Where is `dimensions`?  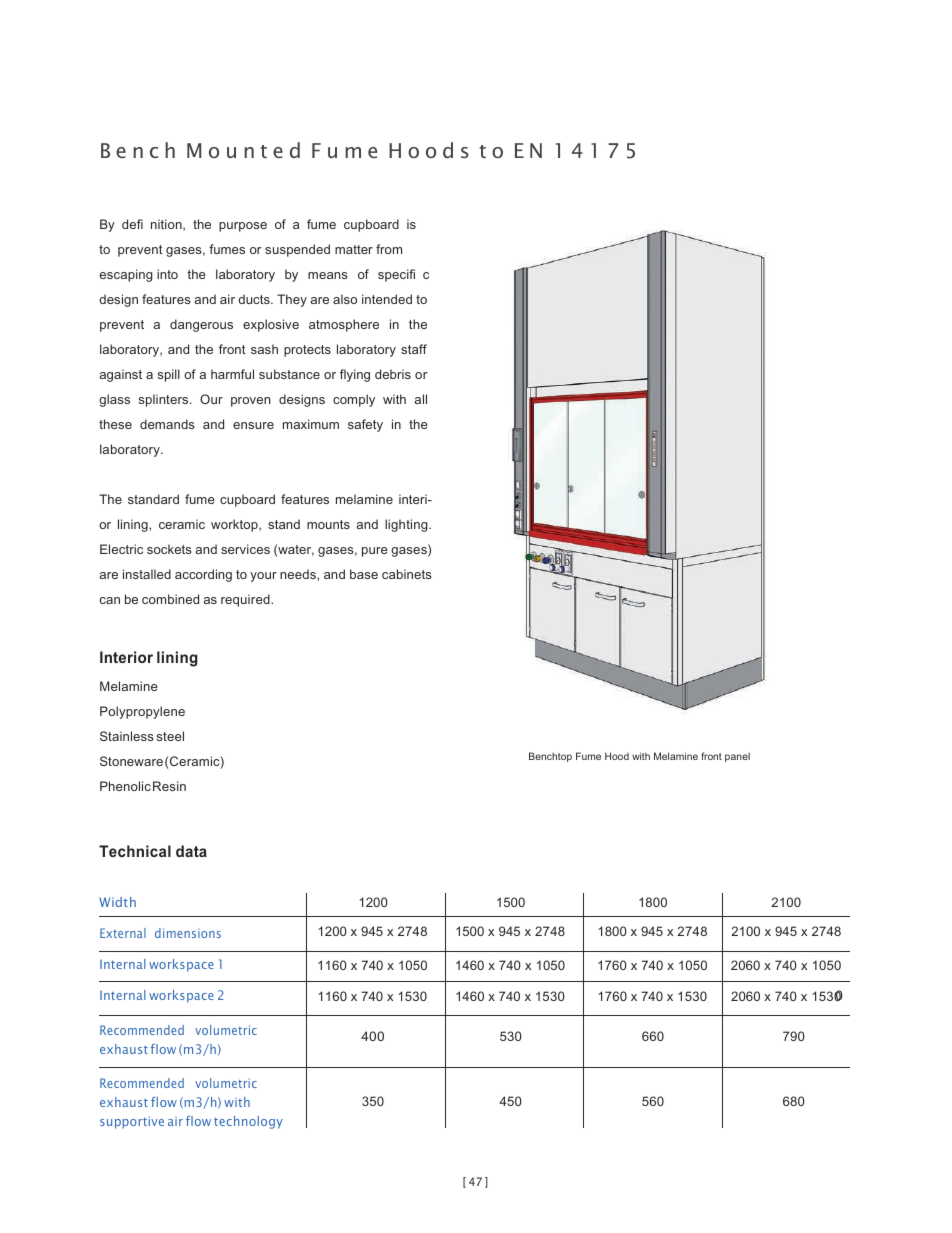
dimensions is located at coordinates (188, 933).
